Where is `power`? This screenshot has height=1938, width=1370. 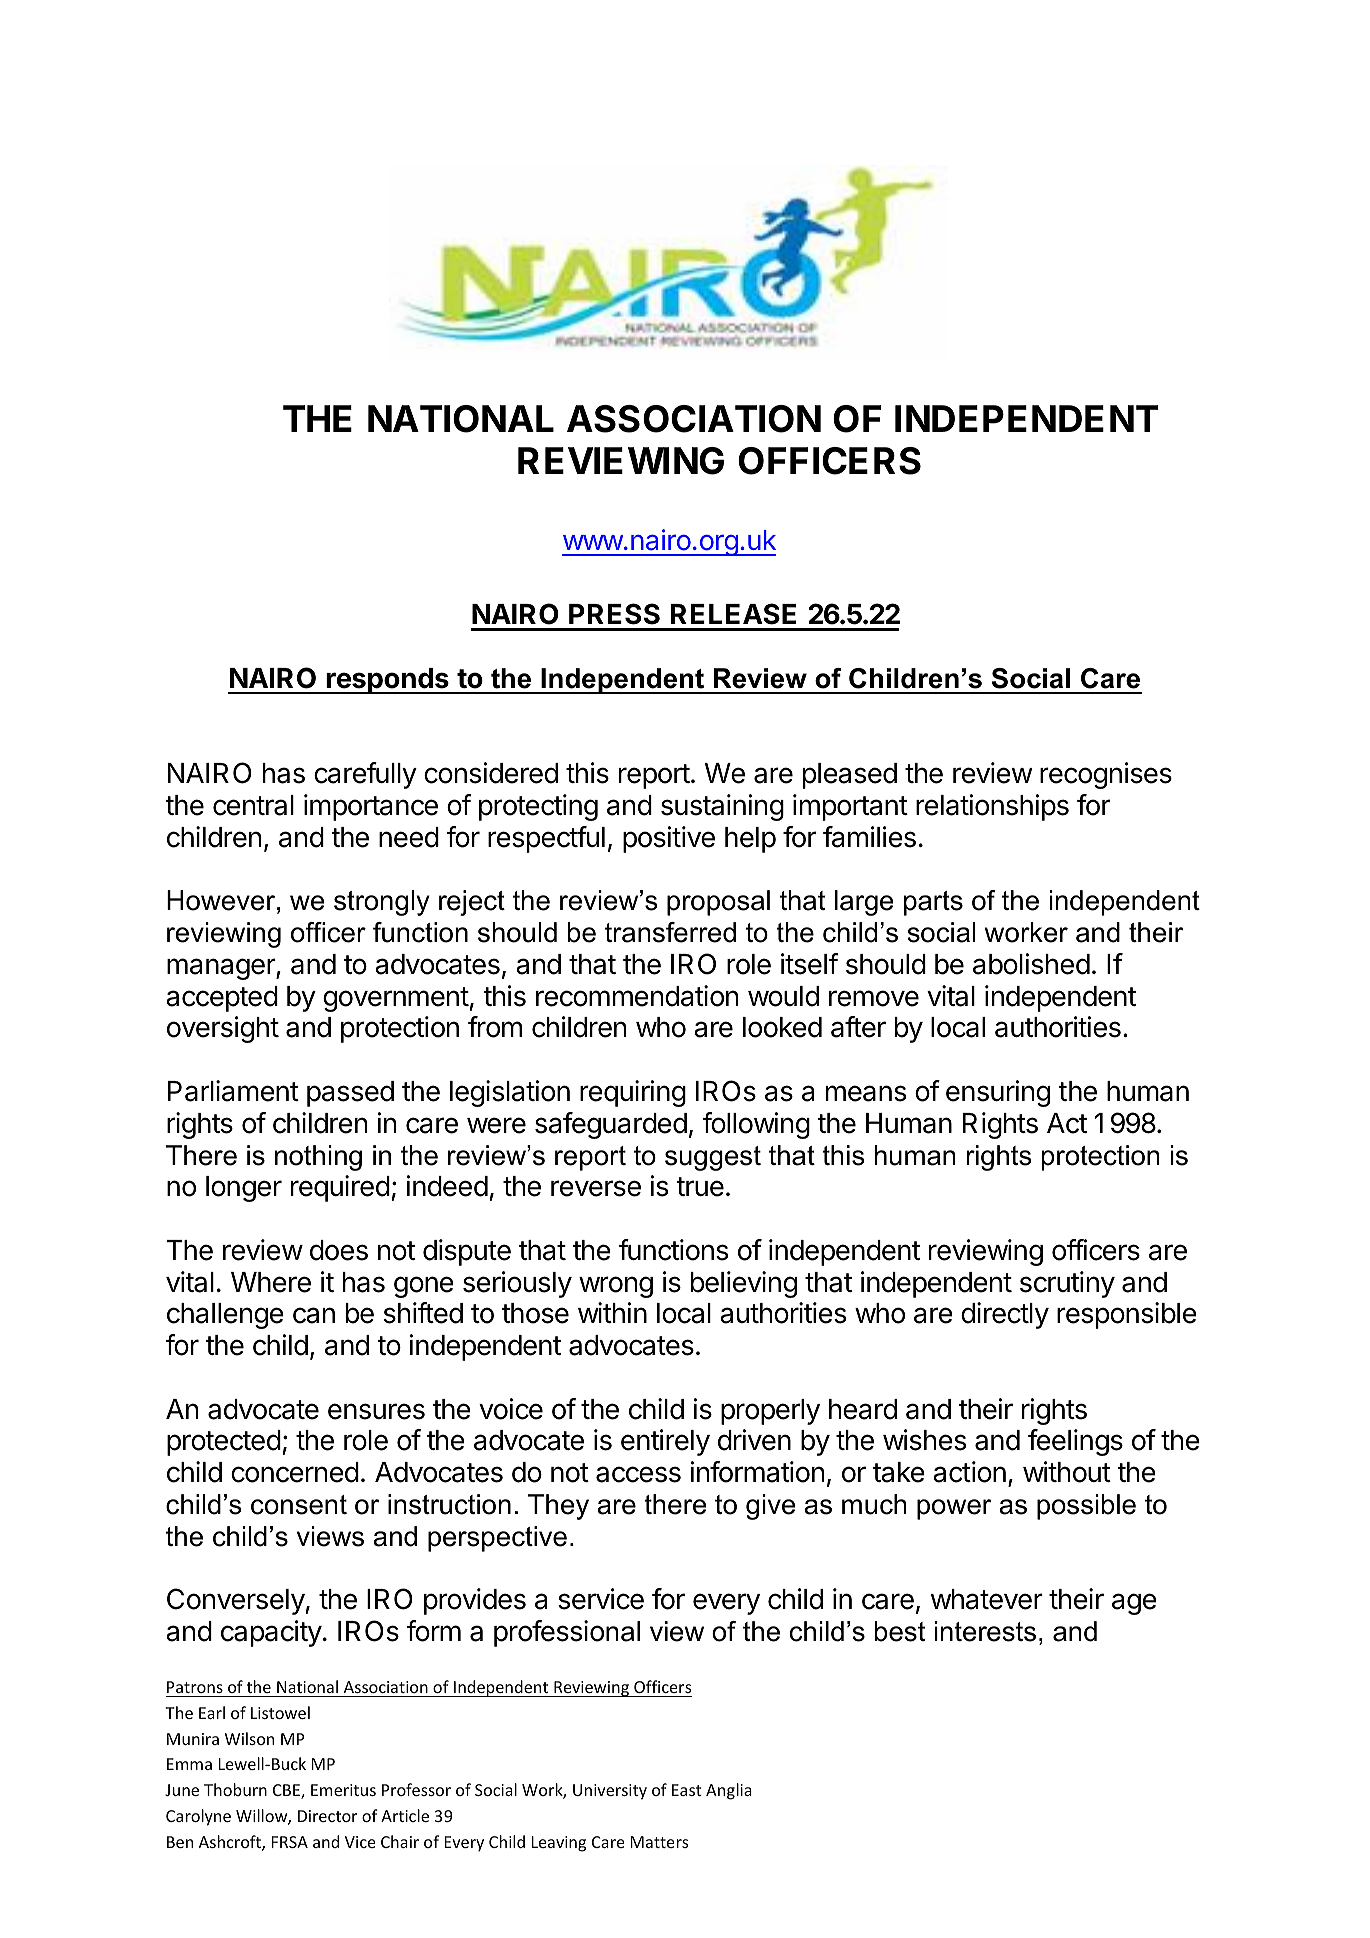 power is located at coordinates (954, 1509).
